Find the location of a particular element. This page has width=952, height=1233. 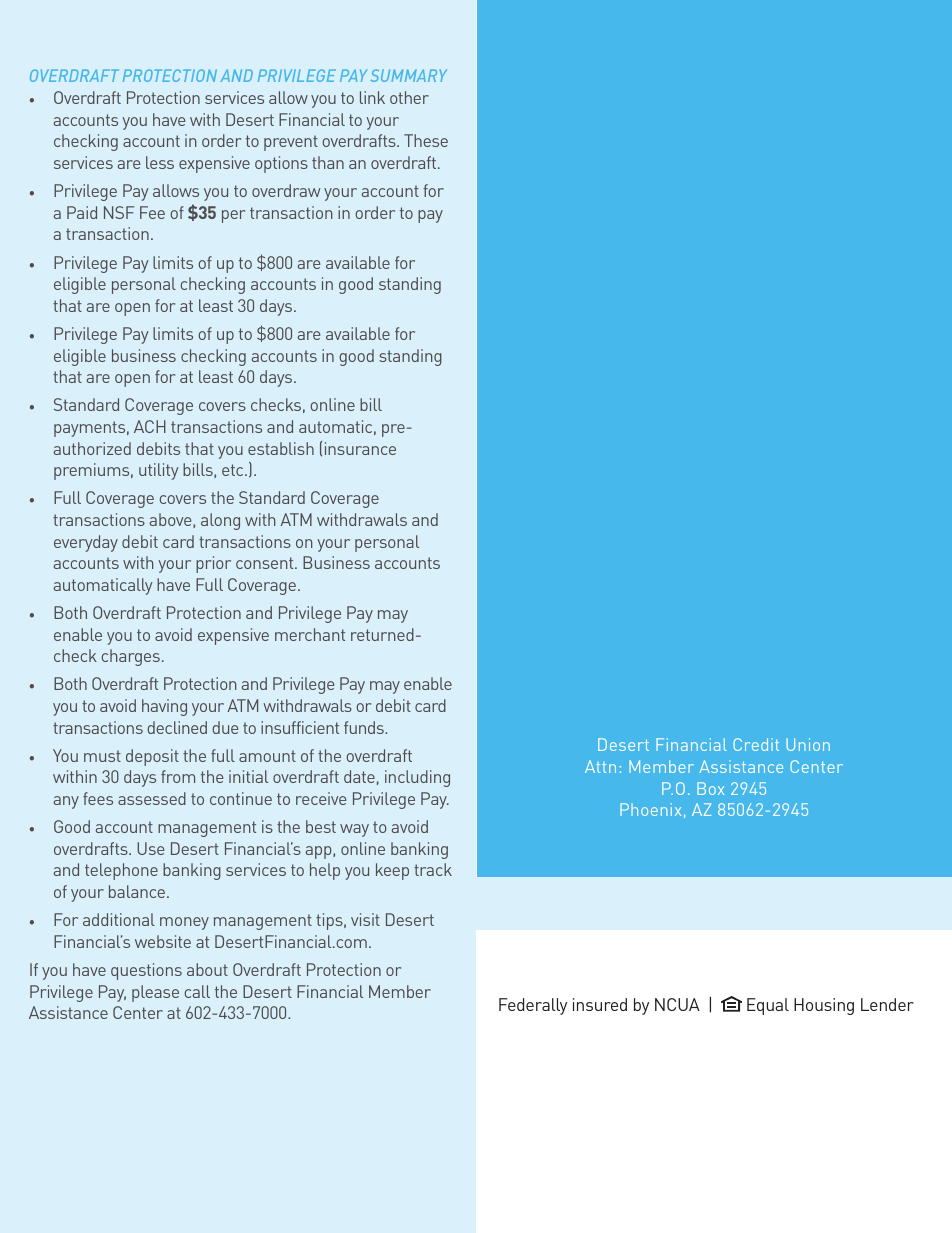

about is located at coordinates (207, 969).
